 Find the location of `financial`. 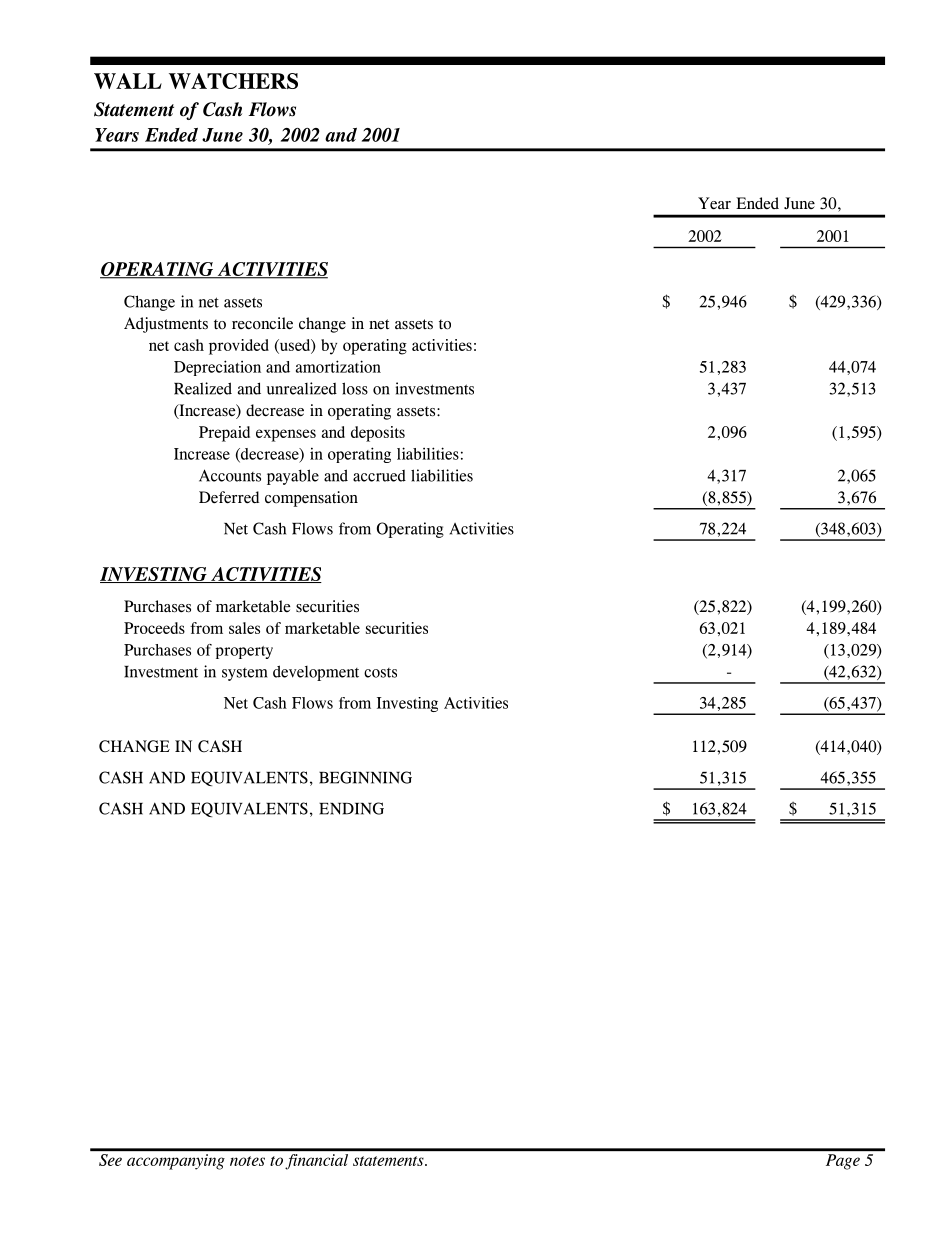

financial is located at coordinates (316, 1162).
